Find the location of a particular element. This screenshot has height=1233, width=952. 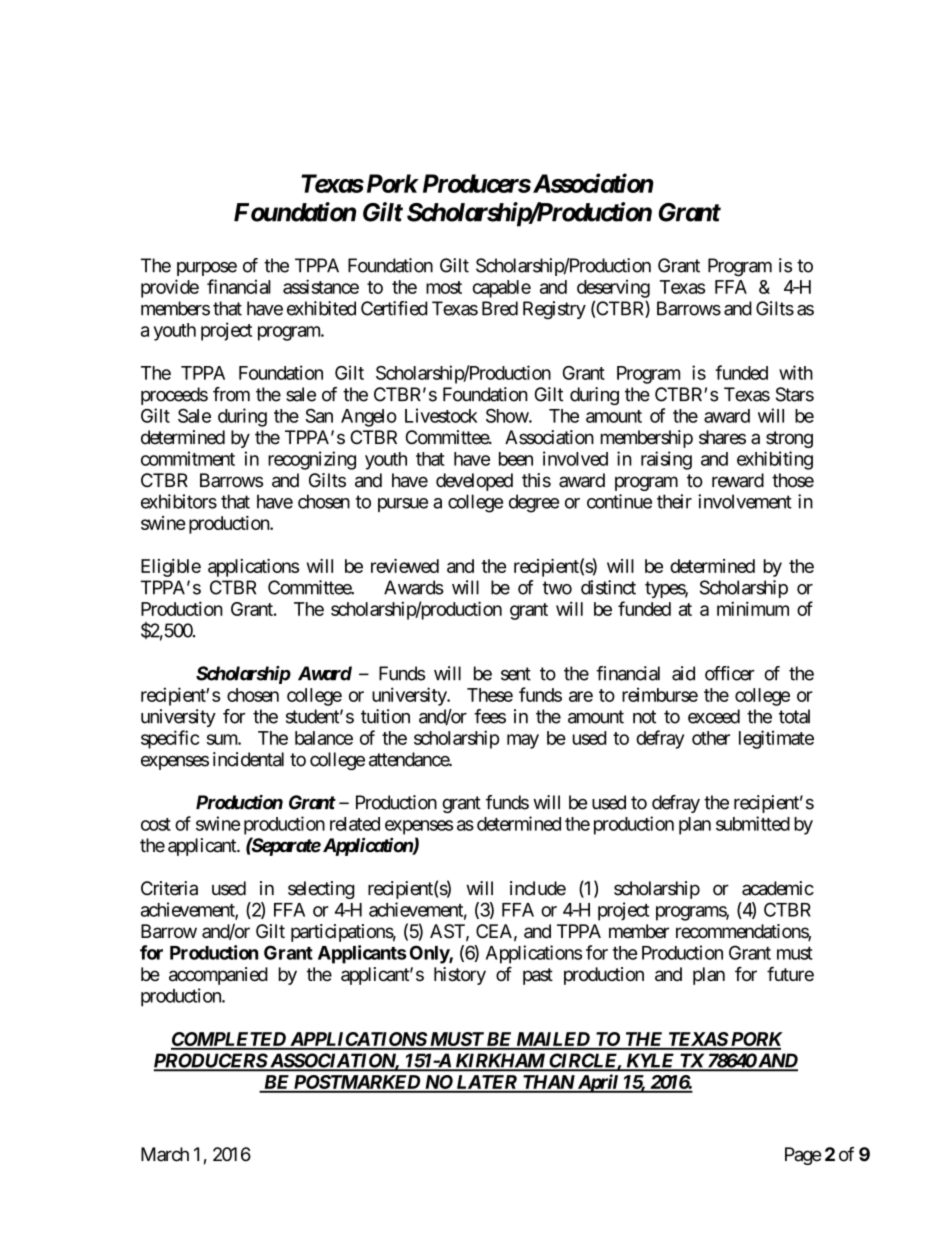

related is located at coordinates (355, 824).
